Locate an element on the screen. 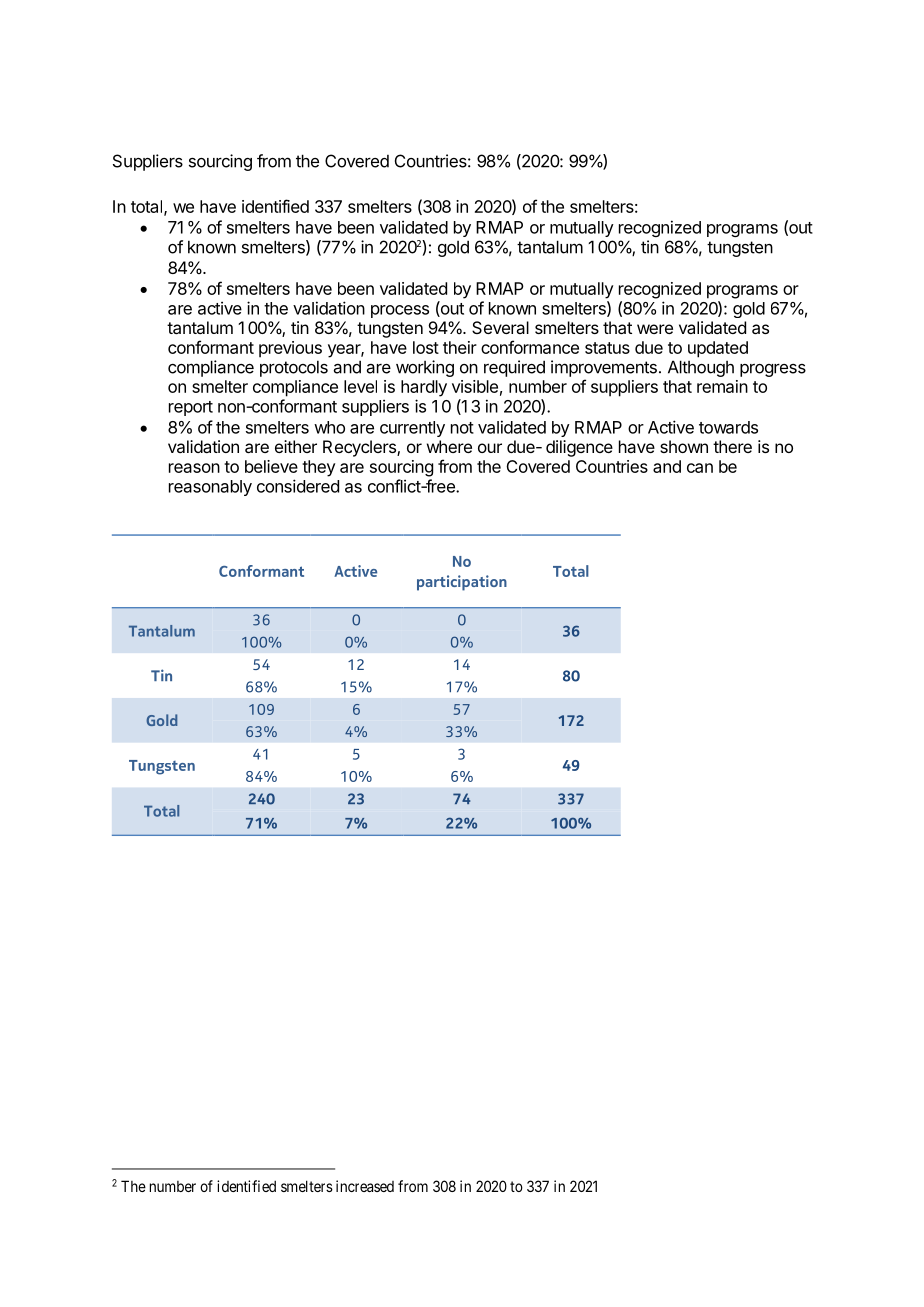 Image resolution: width=924 pixels, height=1307 pixels. shown is located at coordinates (684, 446).
